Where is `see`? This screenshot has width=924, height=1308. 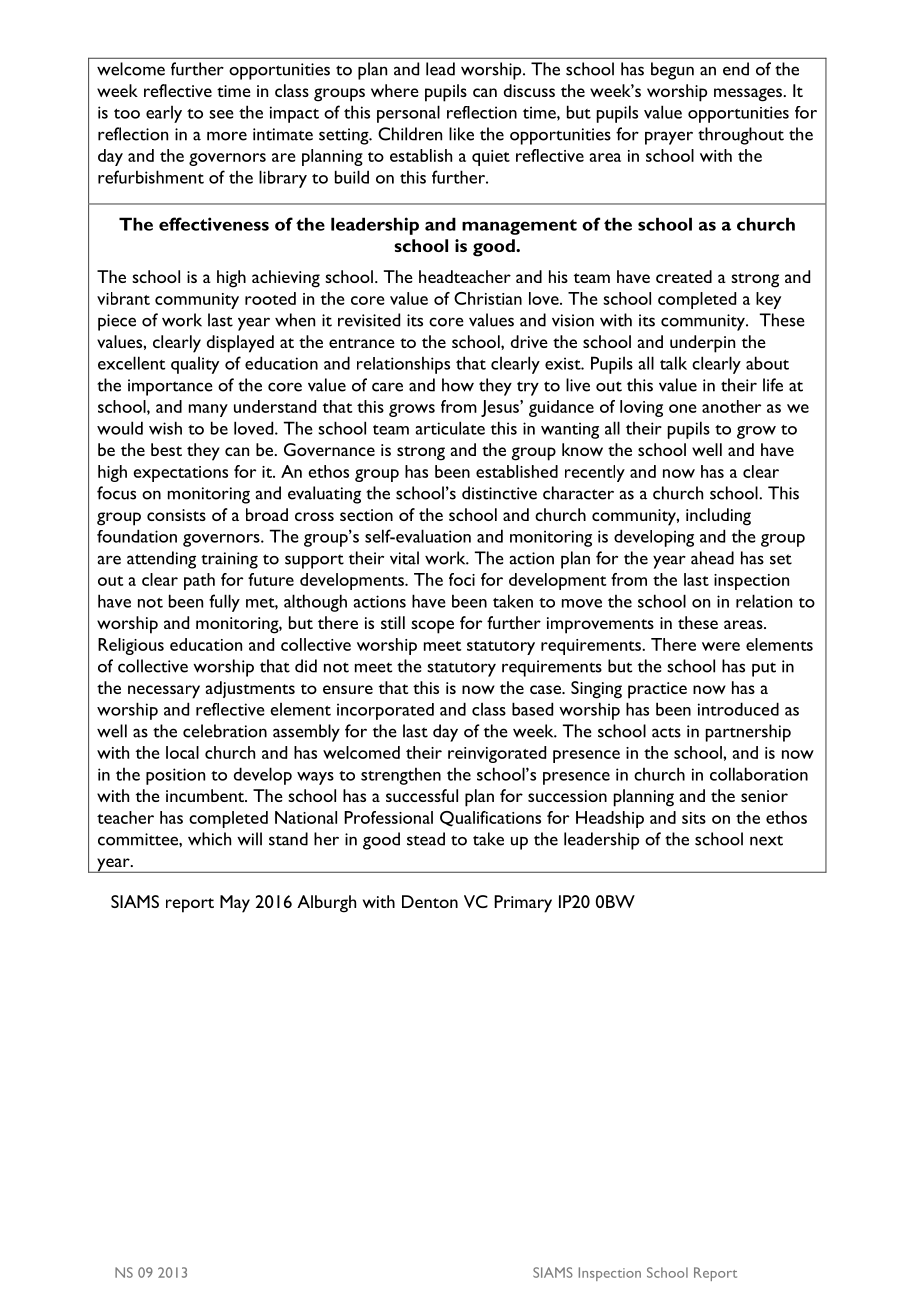
see is located at coordinates (221, 114).
